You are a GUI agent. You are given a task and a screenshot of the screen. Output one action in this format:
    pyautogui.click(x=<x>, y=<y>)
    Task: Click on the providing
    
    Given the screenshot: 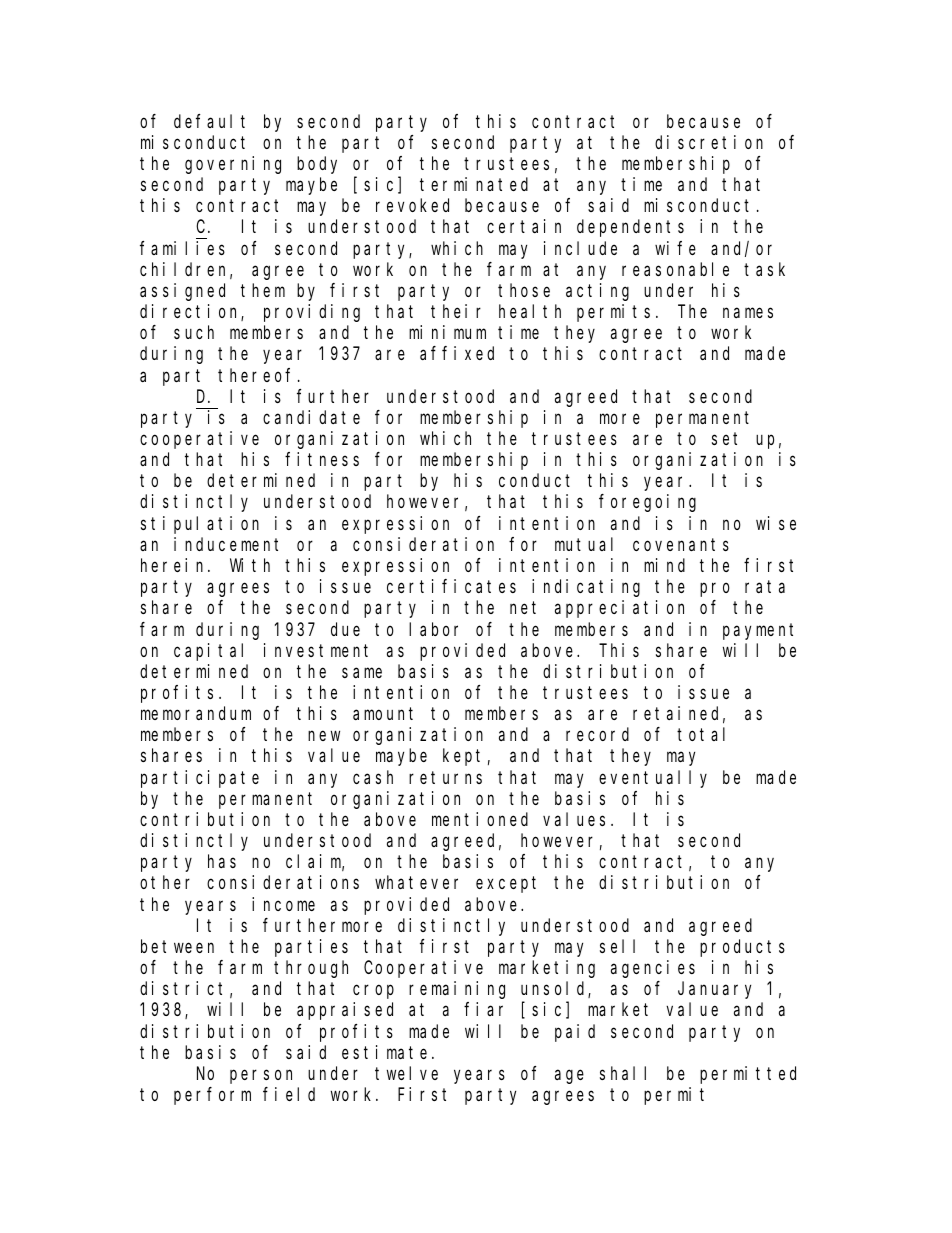 What is the action you would take?
    pyautogui.click(x=312, y=313)
